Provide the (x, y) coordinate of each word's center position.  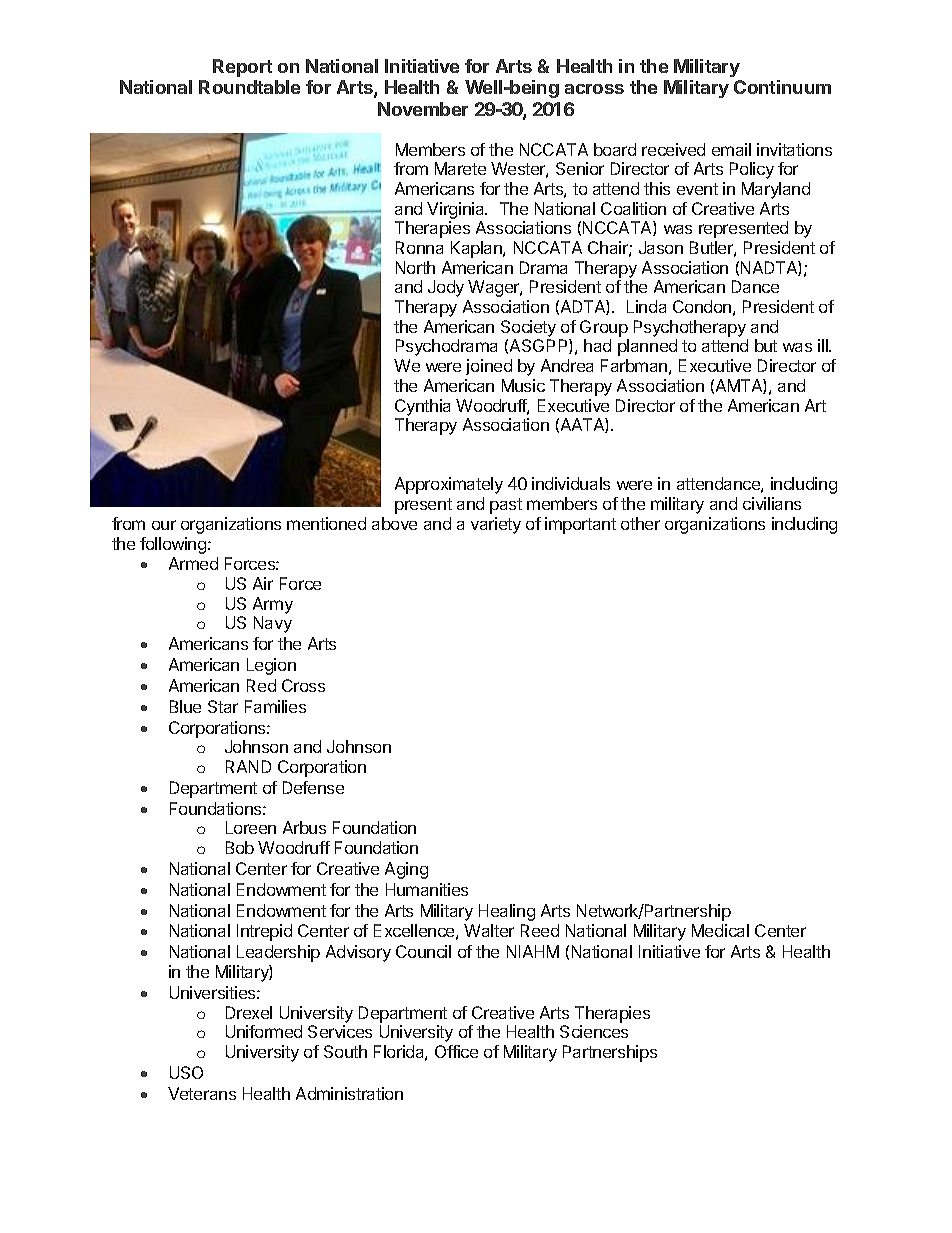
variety (496, 525)
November (423, 109)
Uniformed (264, 1031)
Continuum (782, 87)
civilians (772, 503)
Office (456, 1051)
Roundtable (249, 87)
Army (273, 605)
